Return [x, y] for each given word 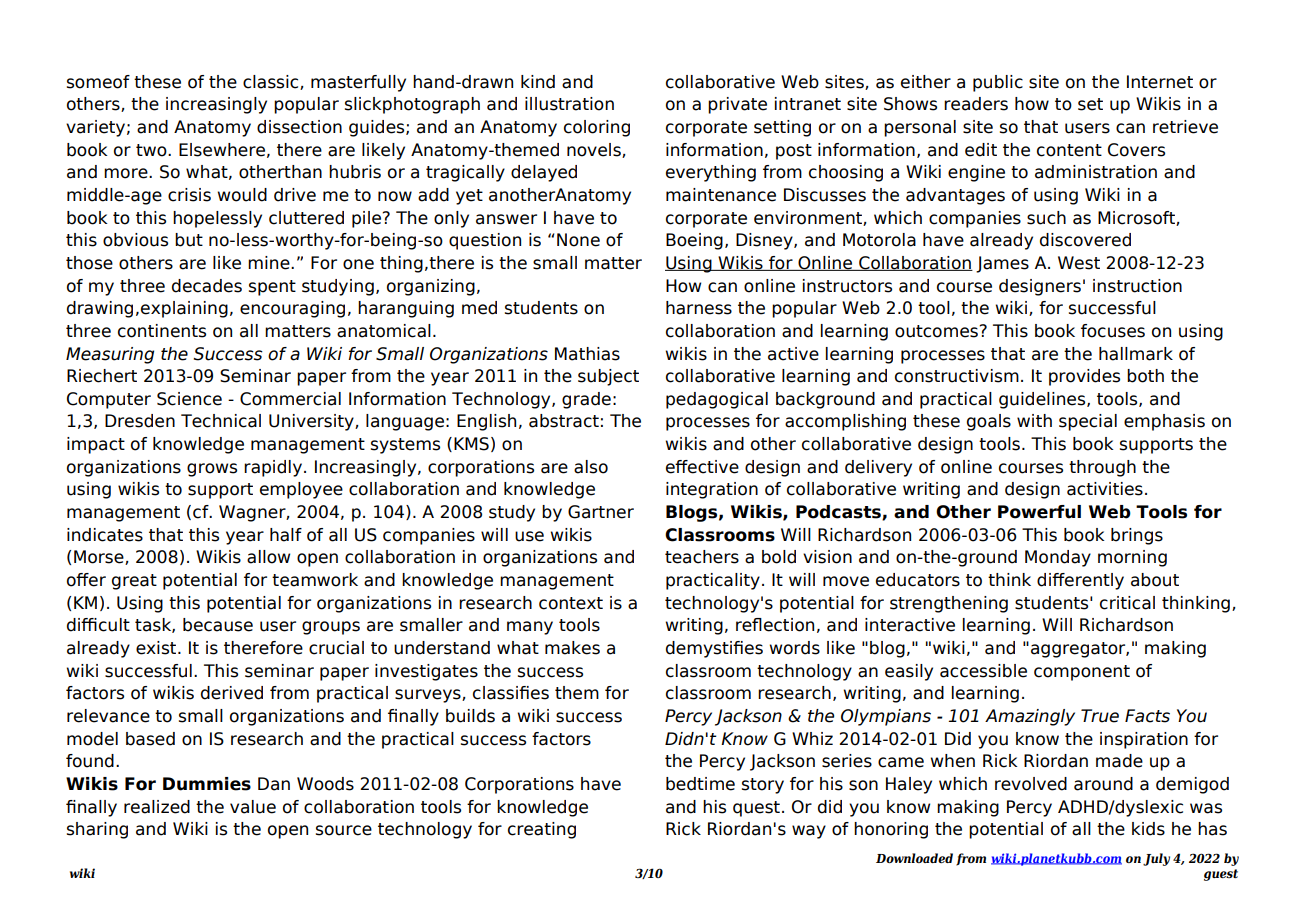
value [253, 807]
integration [712, 490]
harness [699, 308]
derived [232, 693]
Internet [1160, 82]
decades [207, 286]
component [1082, 673]
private [737, 105]
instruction [1137, 286]
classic [272, 82]
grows [212, 470]
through [1102, 468]
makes [572, 648]
